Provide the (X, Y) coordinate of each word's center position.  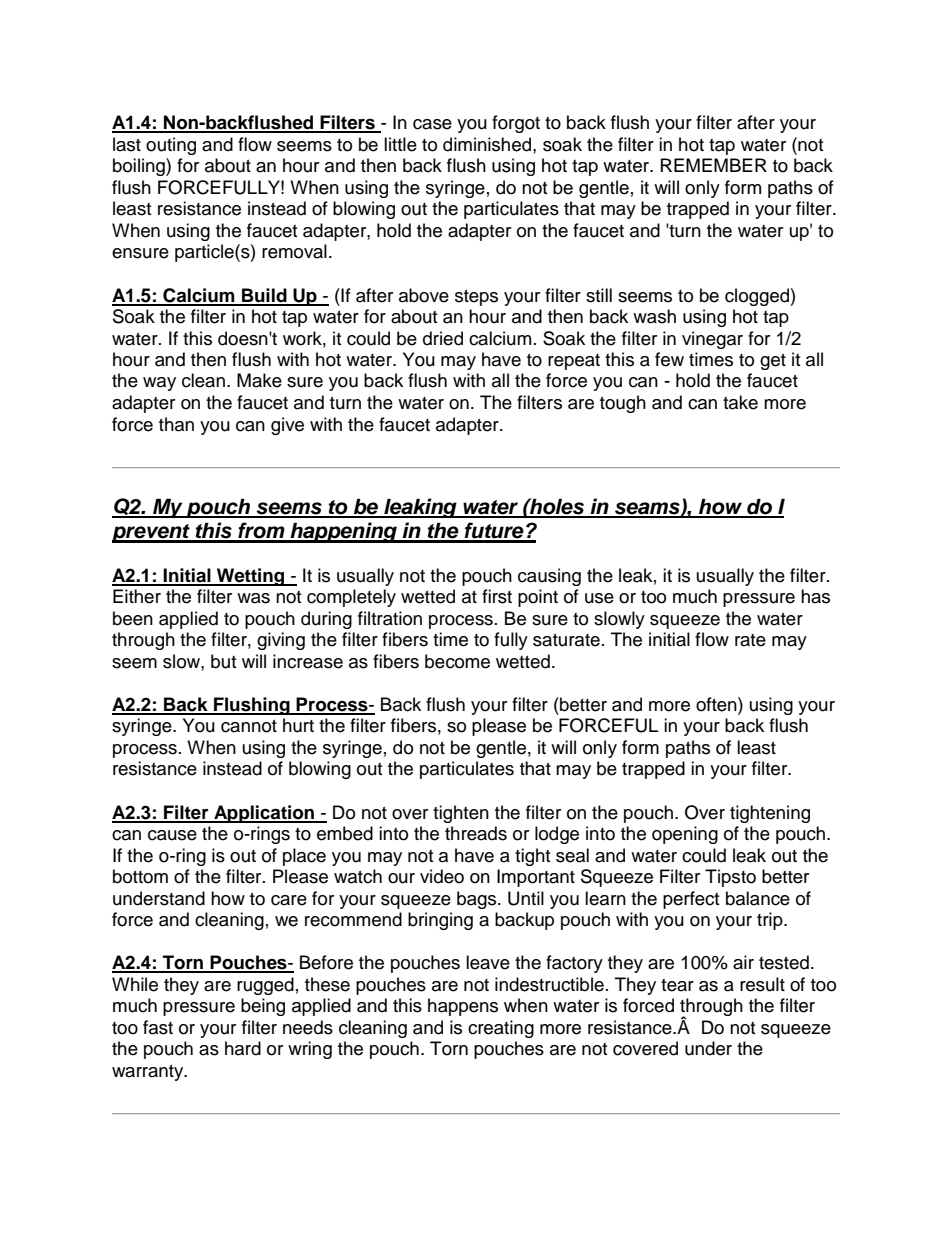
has (815, 596)
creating (501, 1029)
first (497, 596)
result (762, 984)
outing (171, 146)
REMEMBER (714, 165)
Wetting (251, 577)
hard (243, 1048)
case (432, 124)
